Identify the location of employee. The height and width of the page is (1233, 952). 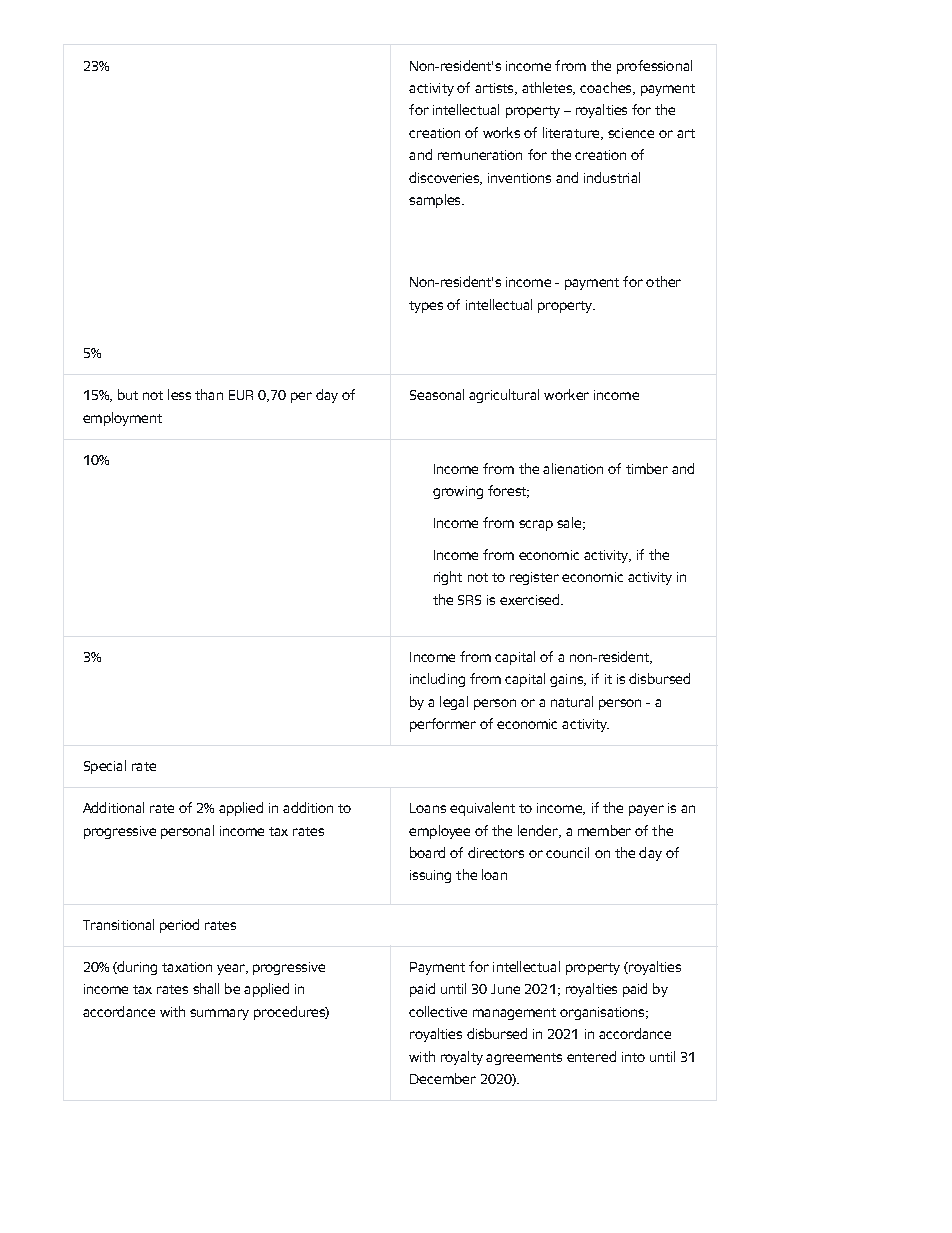
(439, 832).
